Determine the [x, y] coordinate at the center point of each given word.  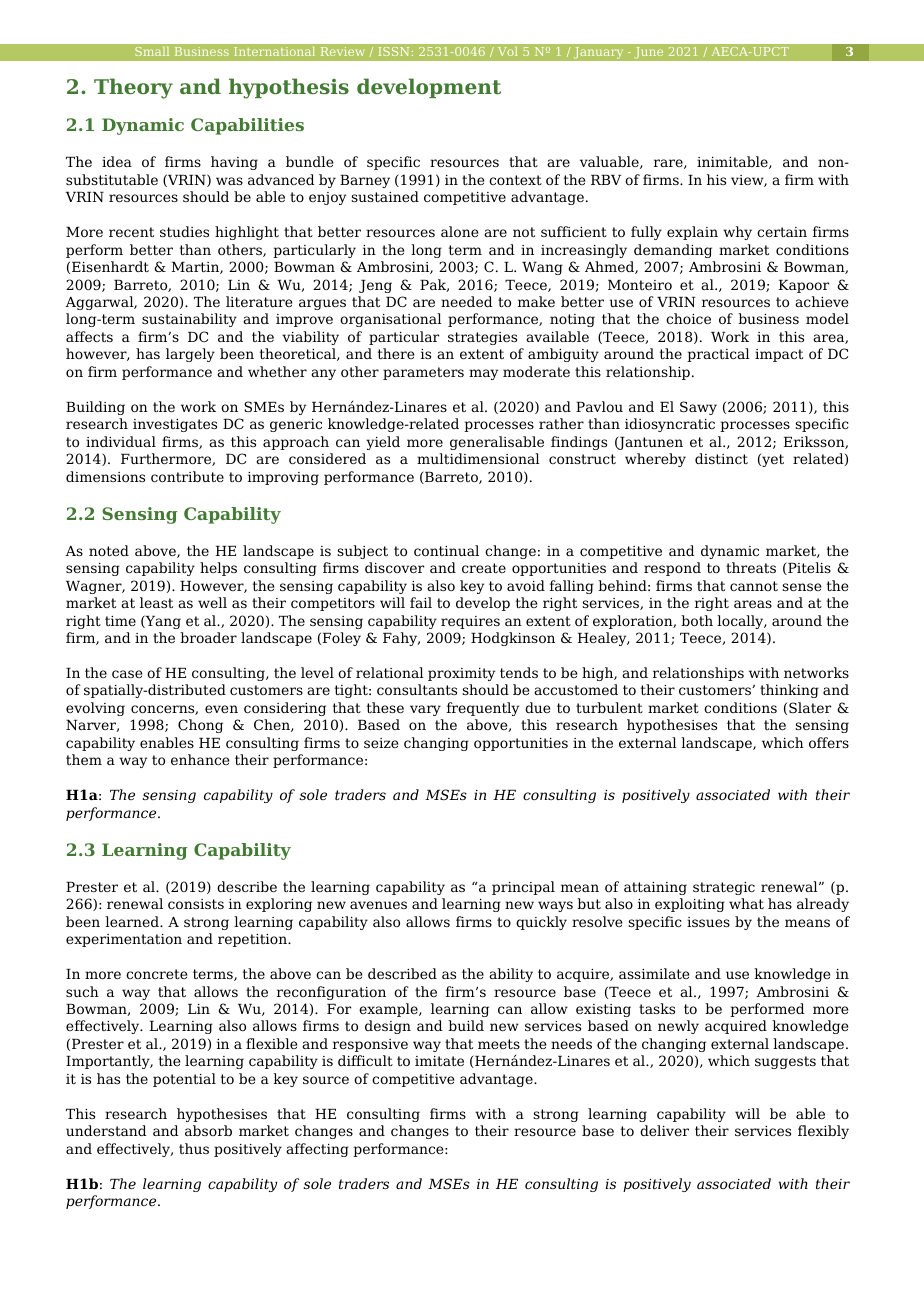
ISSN [393, 51]
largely [190, 355]
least [156, 602]
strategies [482, 338]
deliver [664, 1130]
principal [523, 888]
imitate [439, 1061]
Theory [133, 88]
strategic [724, 888]
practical [718, 355]
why [737, 233]
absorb [208, 1130]
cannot [754, 586]
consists [196, 904]
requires [470, 622]
